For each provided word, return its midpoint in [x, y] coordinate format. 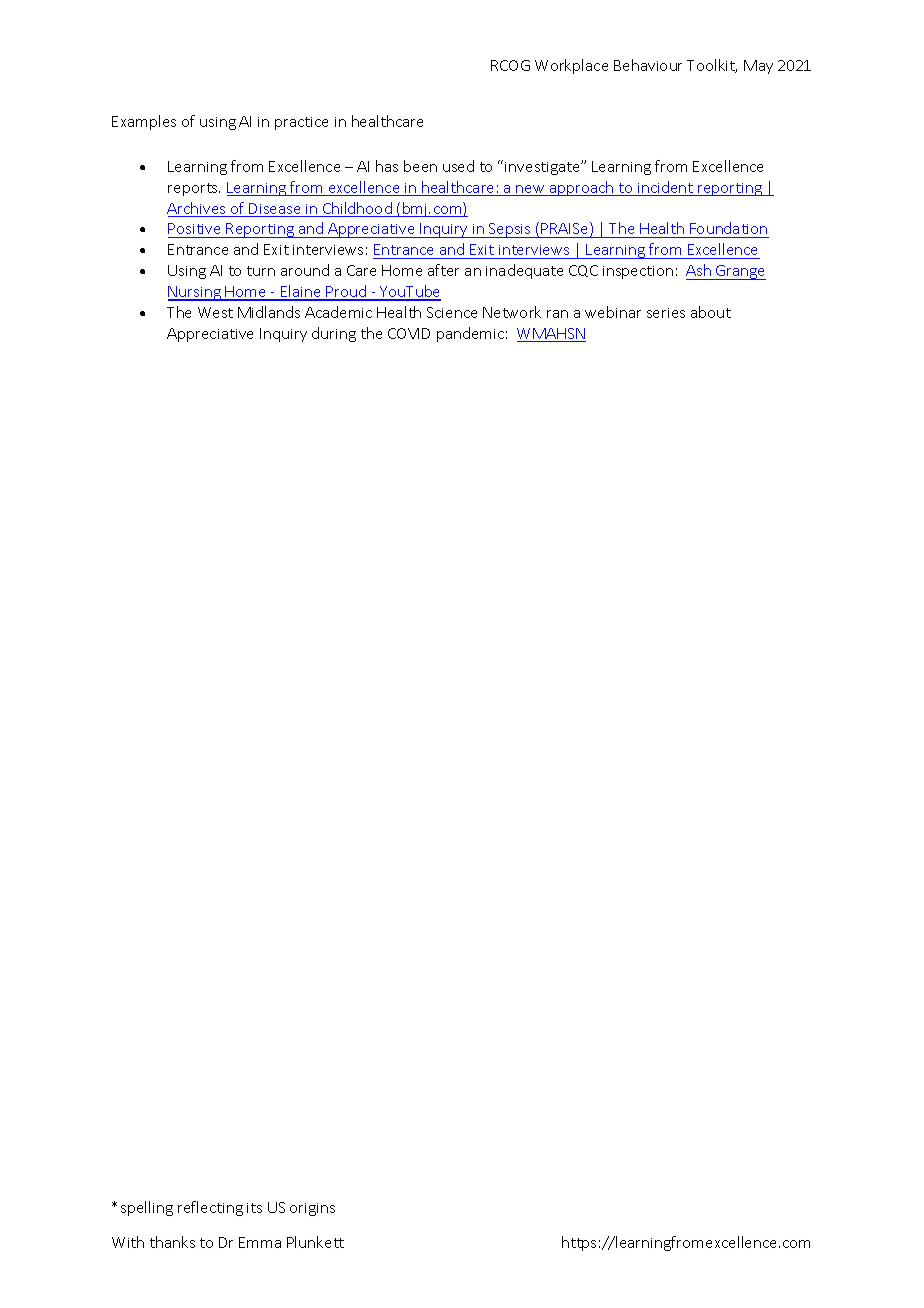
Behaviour [648, 65]
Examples [144, 122]
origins [312, 1209]
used [458, 166]
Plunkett [315, 1242]
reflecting [210, 1208]
